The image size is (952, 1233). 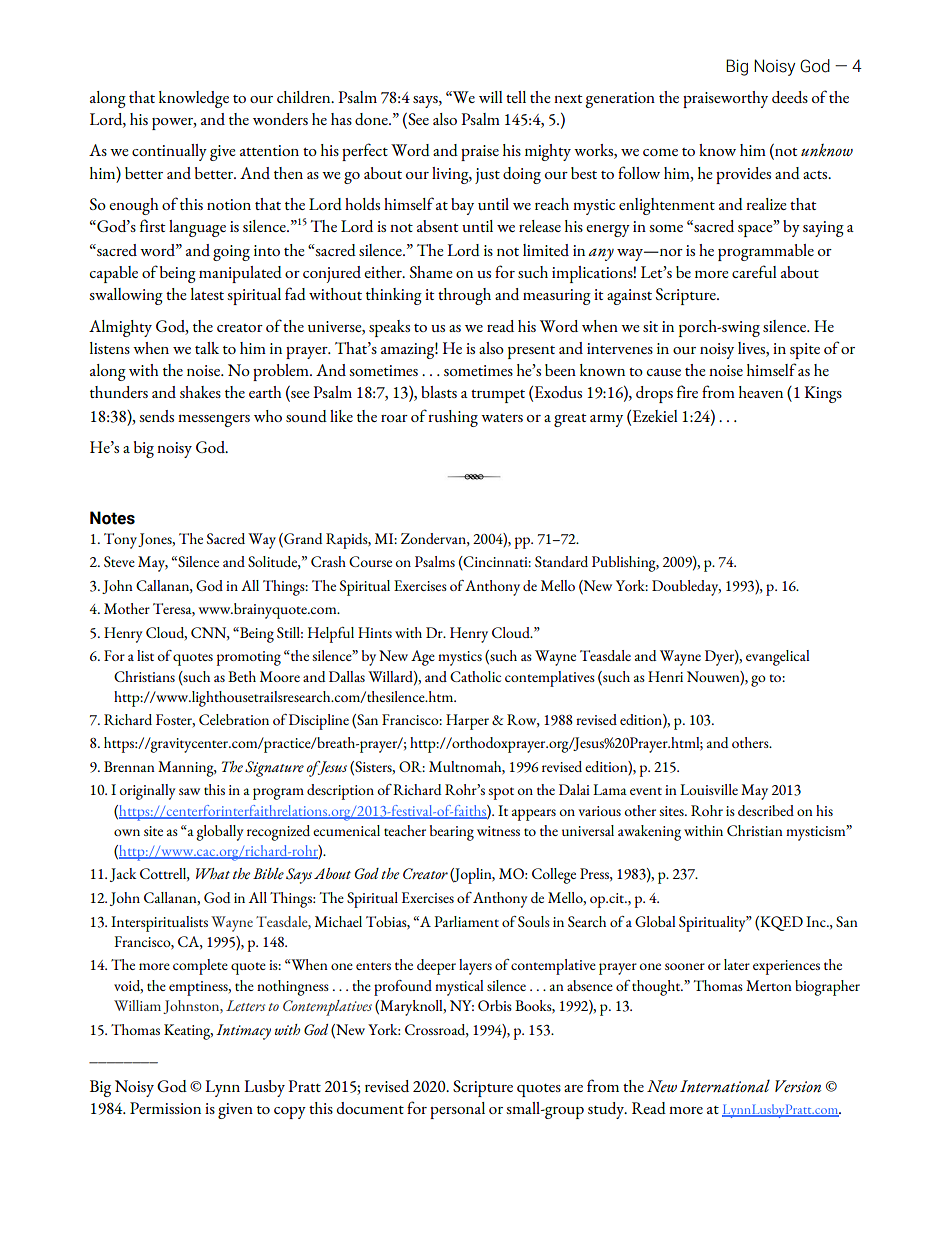 I want to click on latest, so click(x=207, y=294).
